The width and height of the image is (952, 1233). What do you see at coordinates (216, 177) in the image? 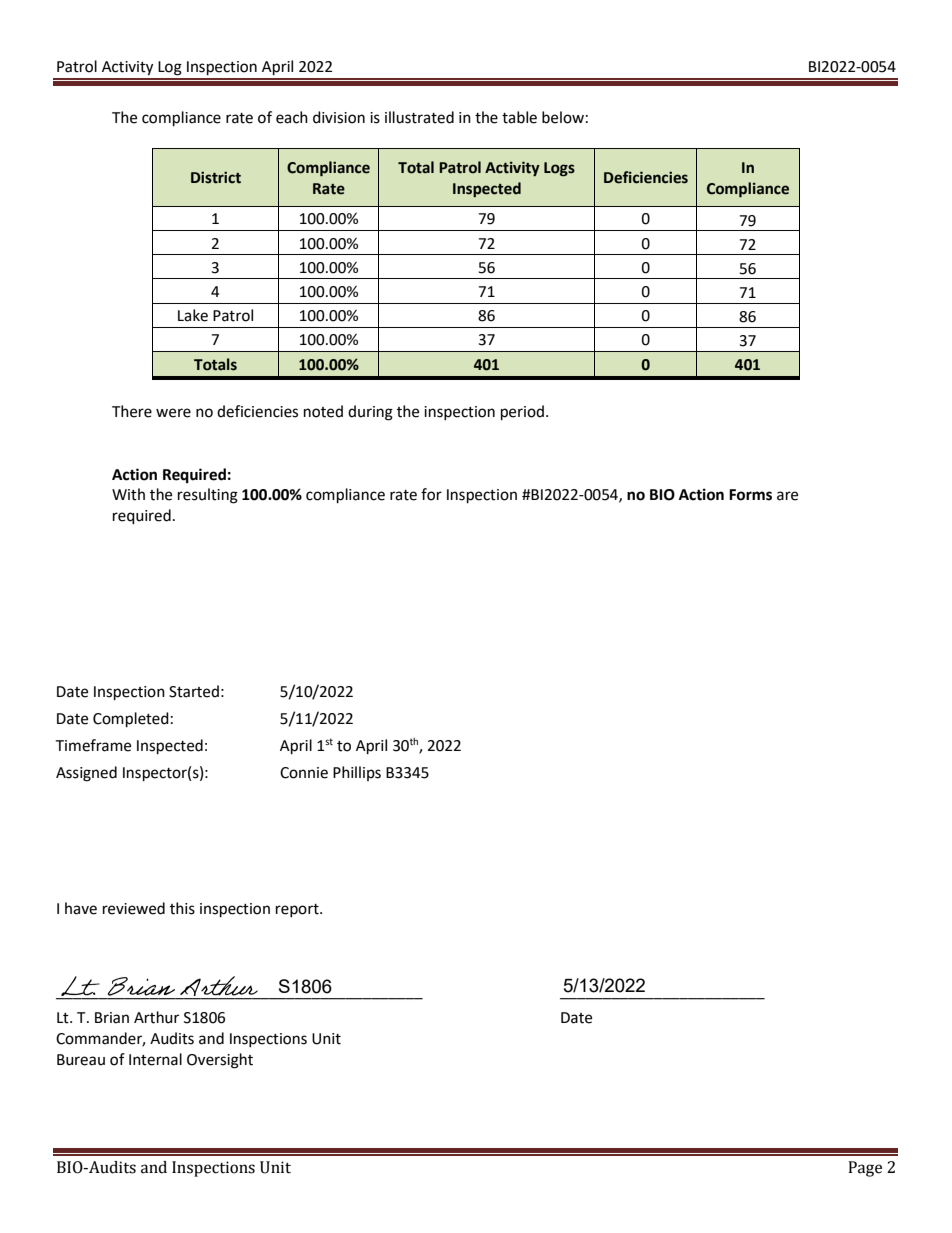
I see `District` at bounding box center [216, 177].
